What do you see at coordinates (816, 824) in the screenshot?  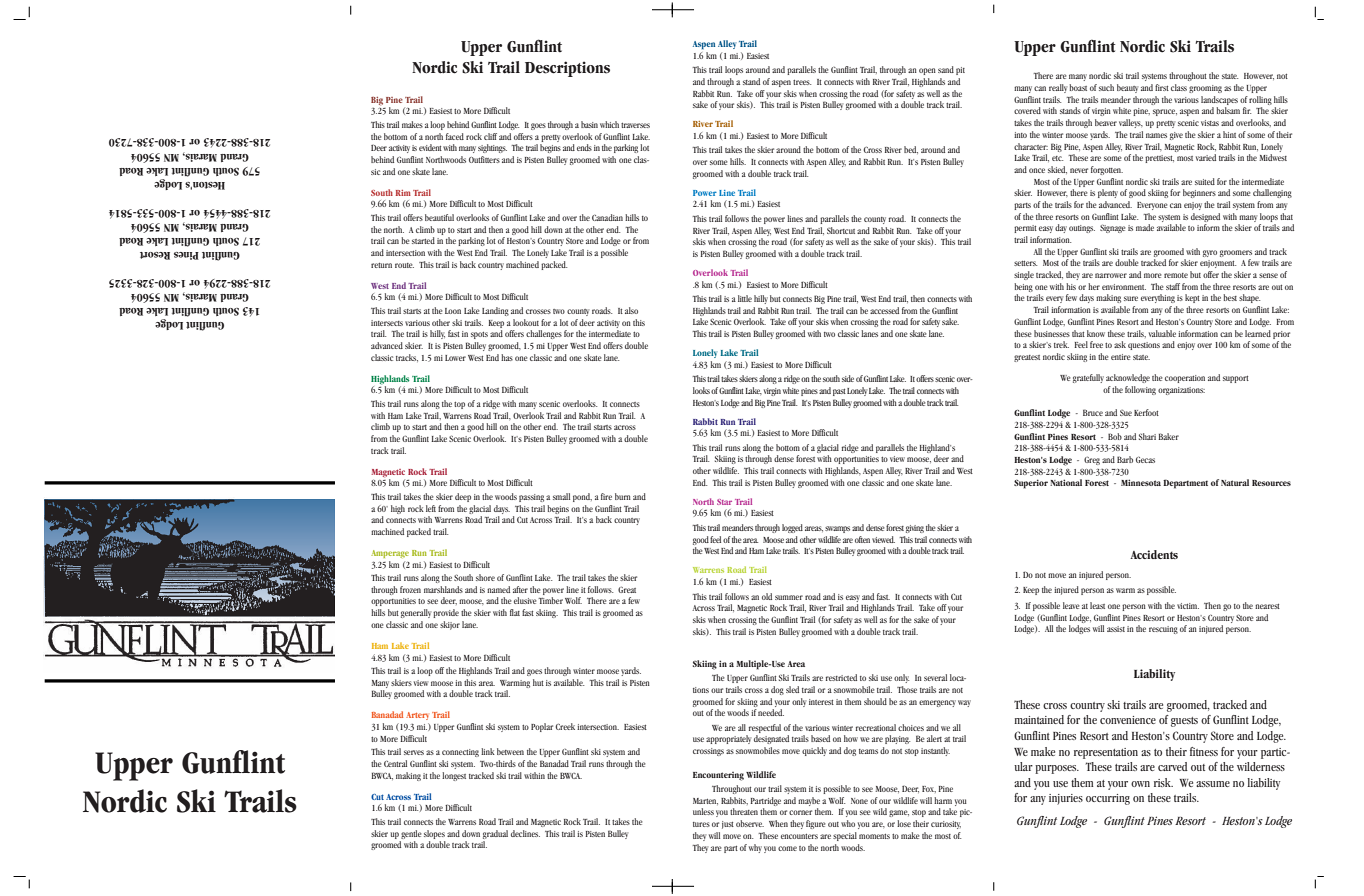 I see `figure` at bounding box center [816, 824].
